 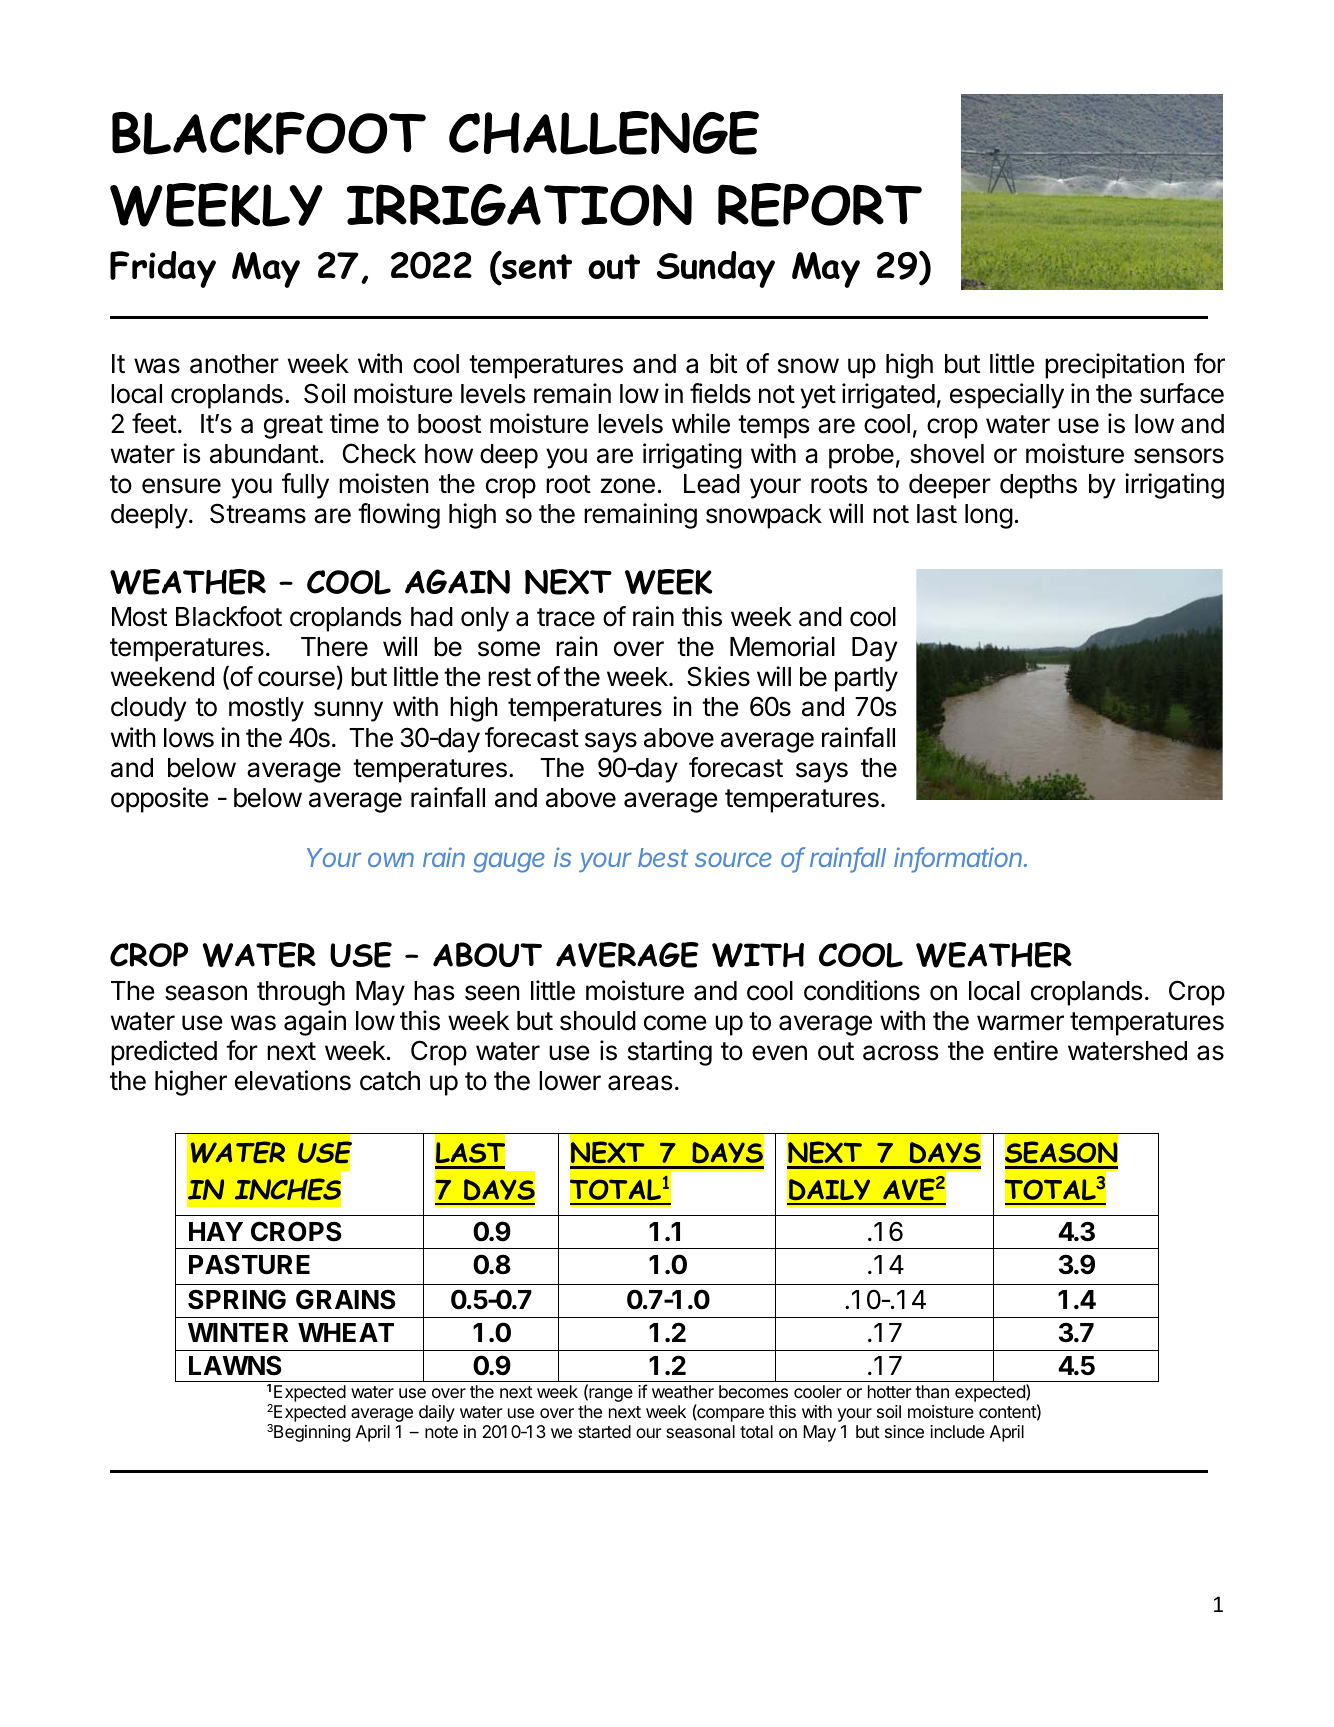 I want to click on started, so click(x=604, y=1431).
